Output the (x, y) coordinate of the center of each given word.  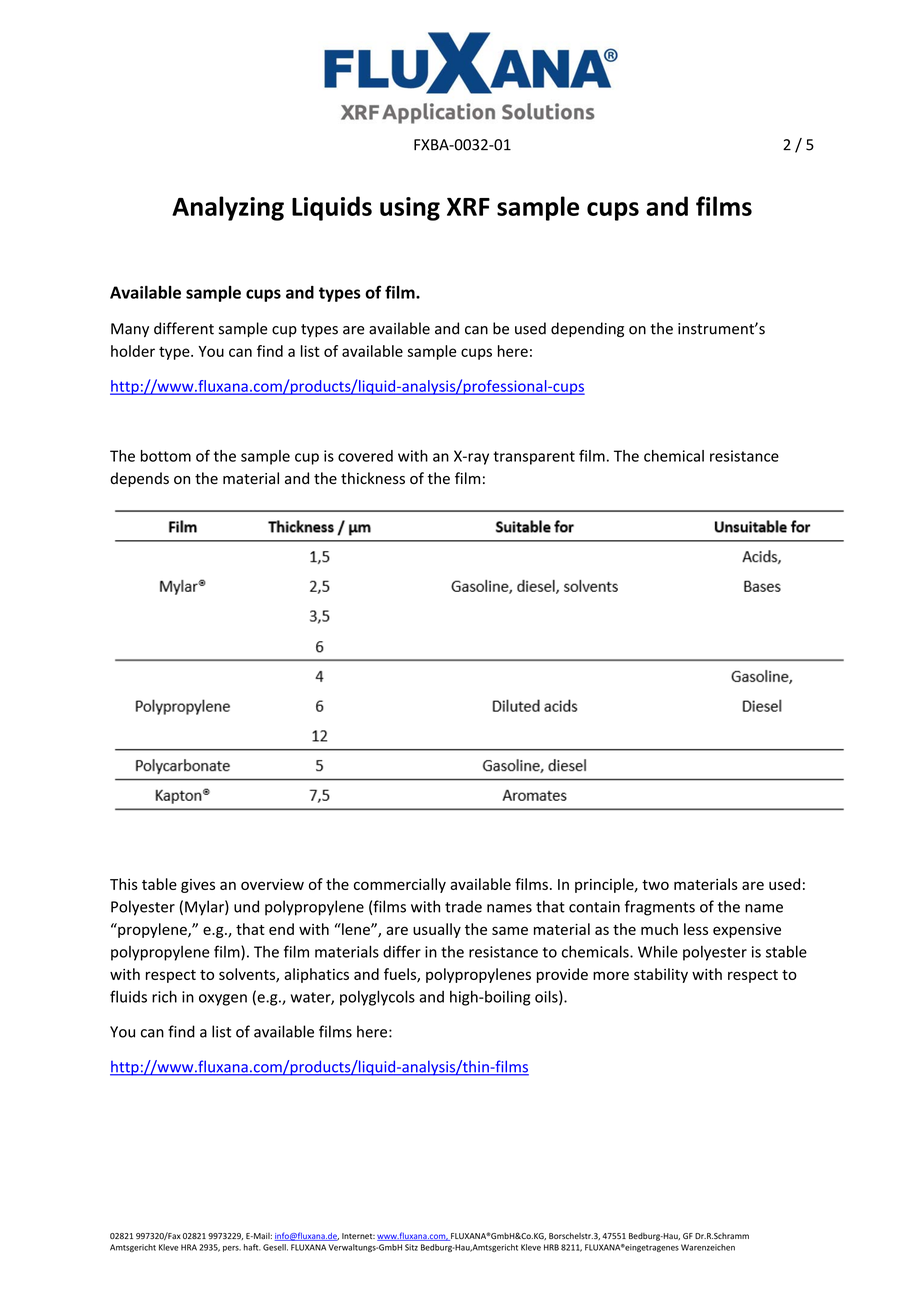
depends (139, 479)
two (655, 885)
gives (198, 886)
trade (463, 906)
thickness (373, 478)
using (410, 209)
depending (587, 330)
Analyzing (228, 208)
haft (252, 1247)
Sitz (411, 1247)
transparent (534, 458)
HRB (551, 1247)
